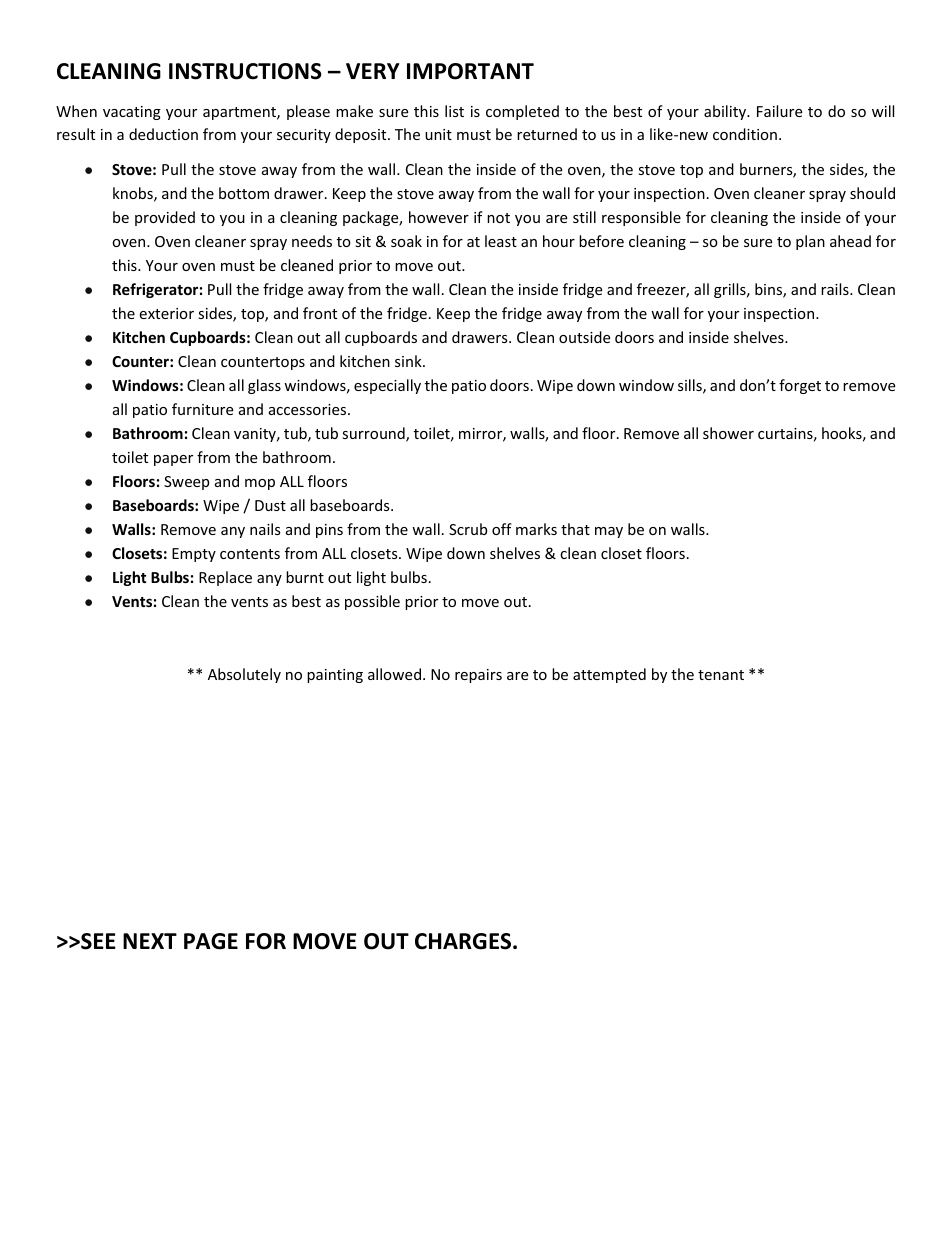 This screenshot has width=952, height=1233. I want to click on furniture, so click(202, 409).
